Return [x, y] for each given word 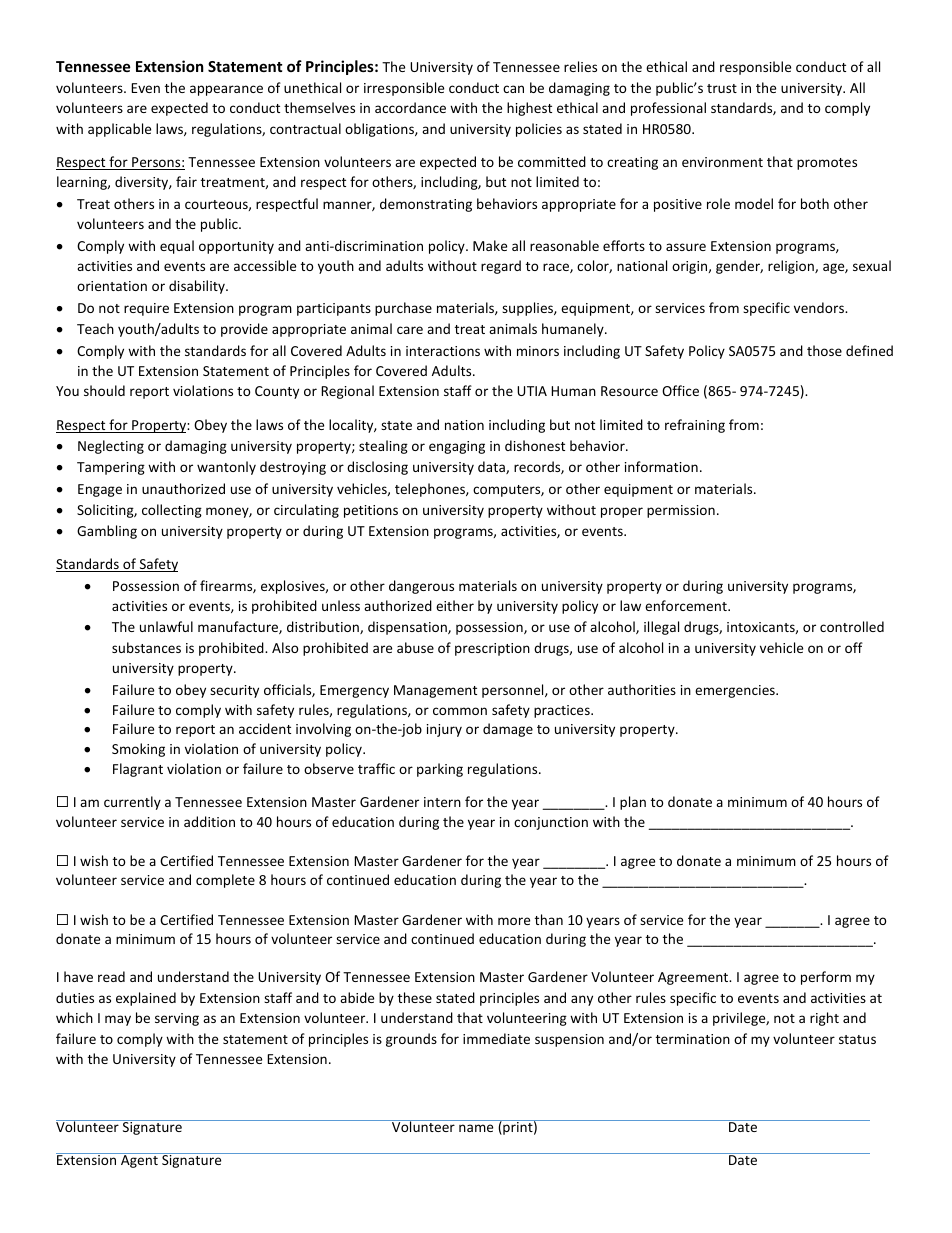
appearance [226, 90]
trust [722, 88]
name [476, 1128]
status [857, 1039]
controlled [852, 626]
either [455, 605]
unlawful [166, 626]
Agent [139, 1160]
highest [529, 109]
